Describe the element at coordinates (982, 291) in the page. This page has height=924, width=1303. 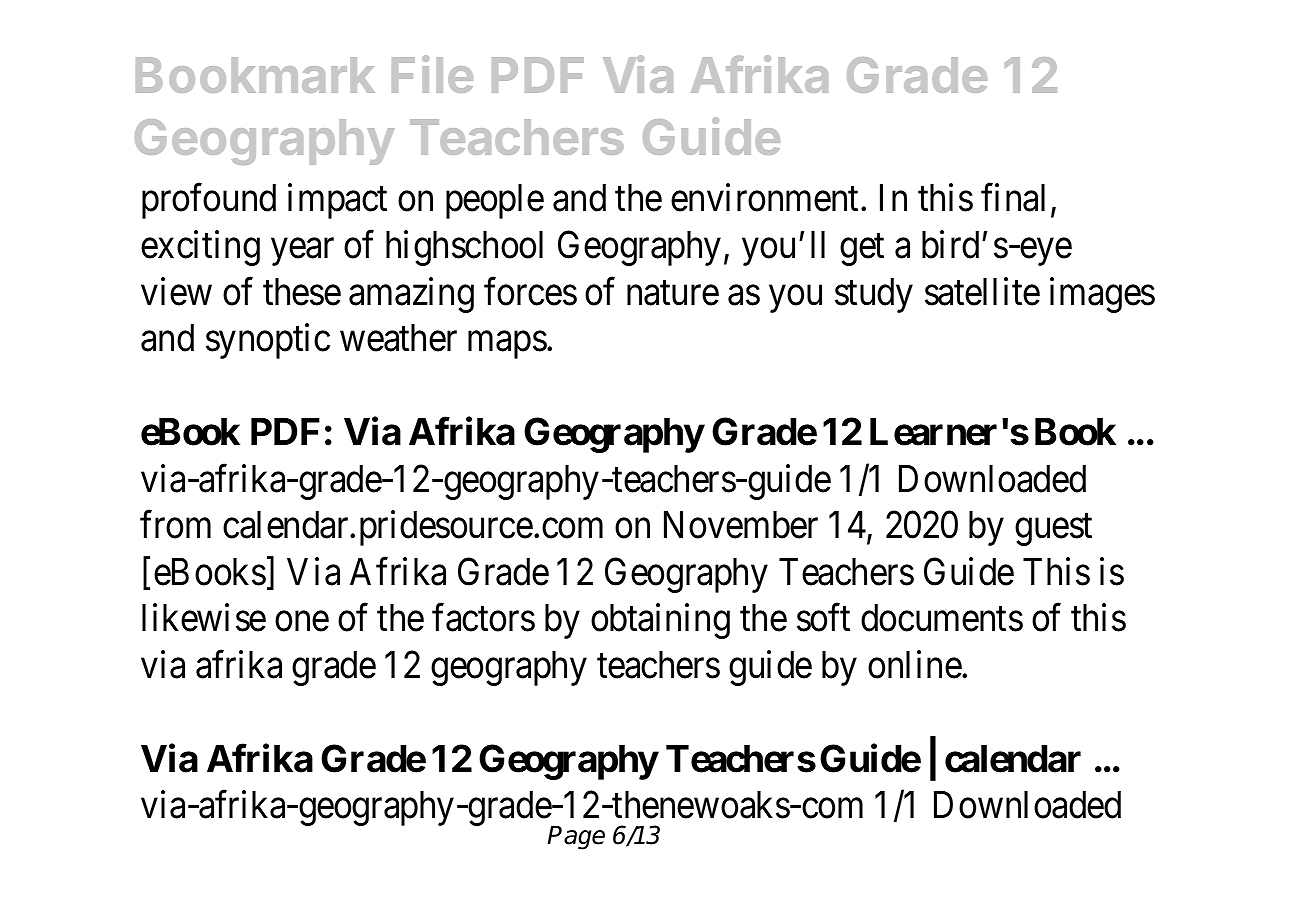
I see `satellite` at that location.
